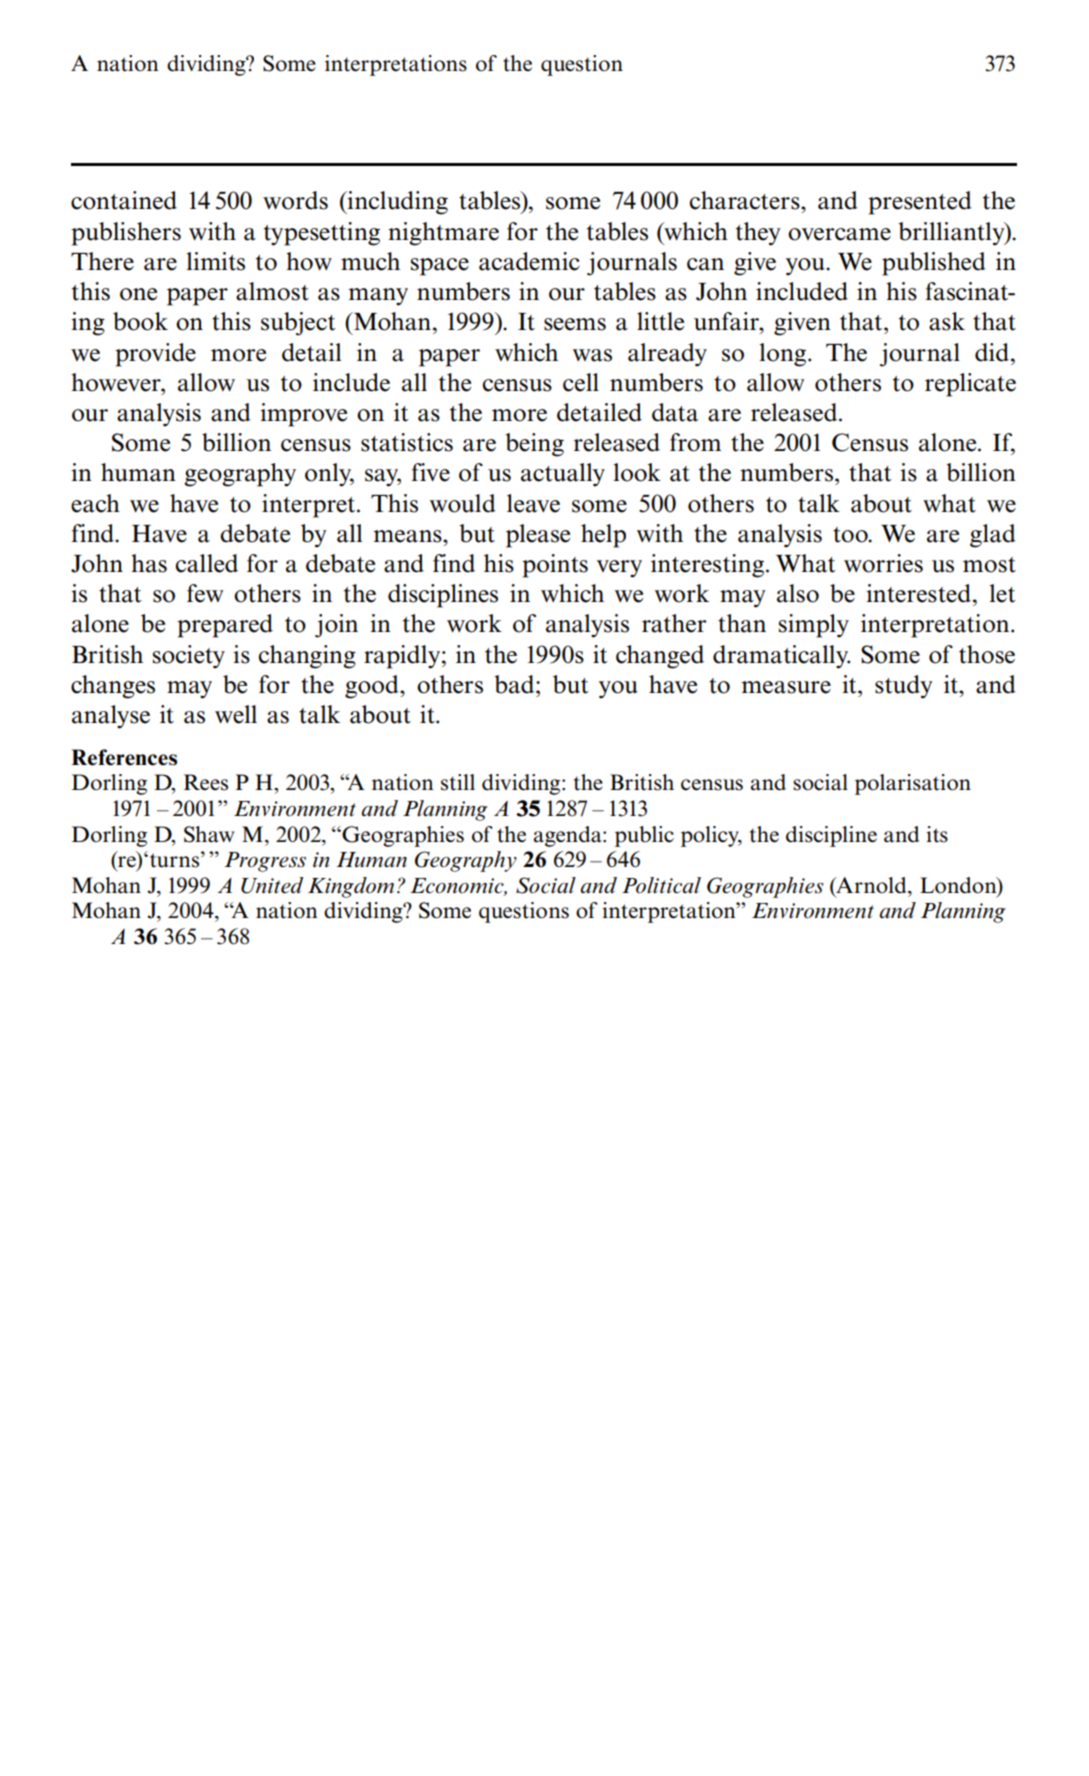  I want to click on Progress, so click(265, 862).
